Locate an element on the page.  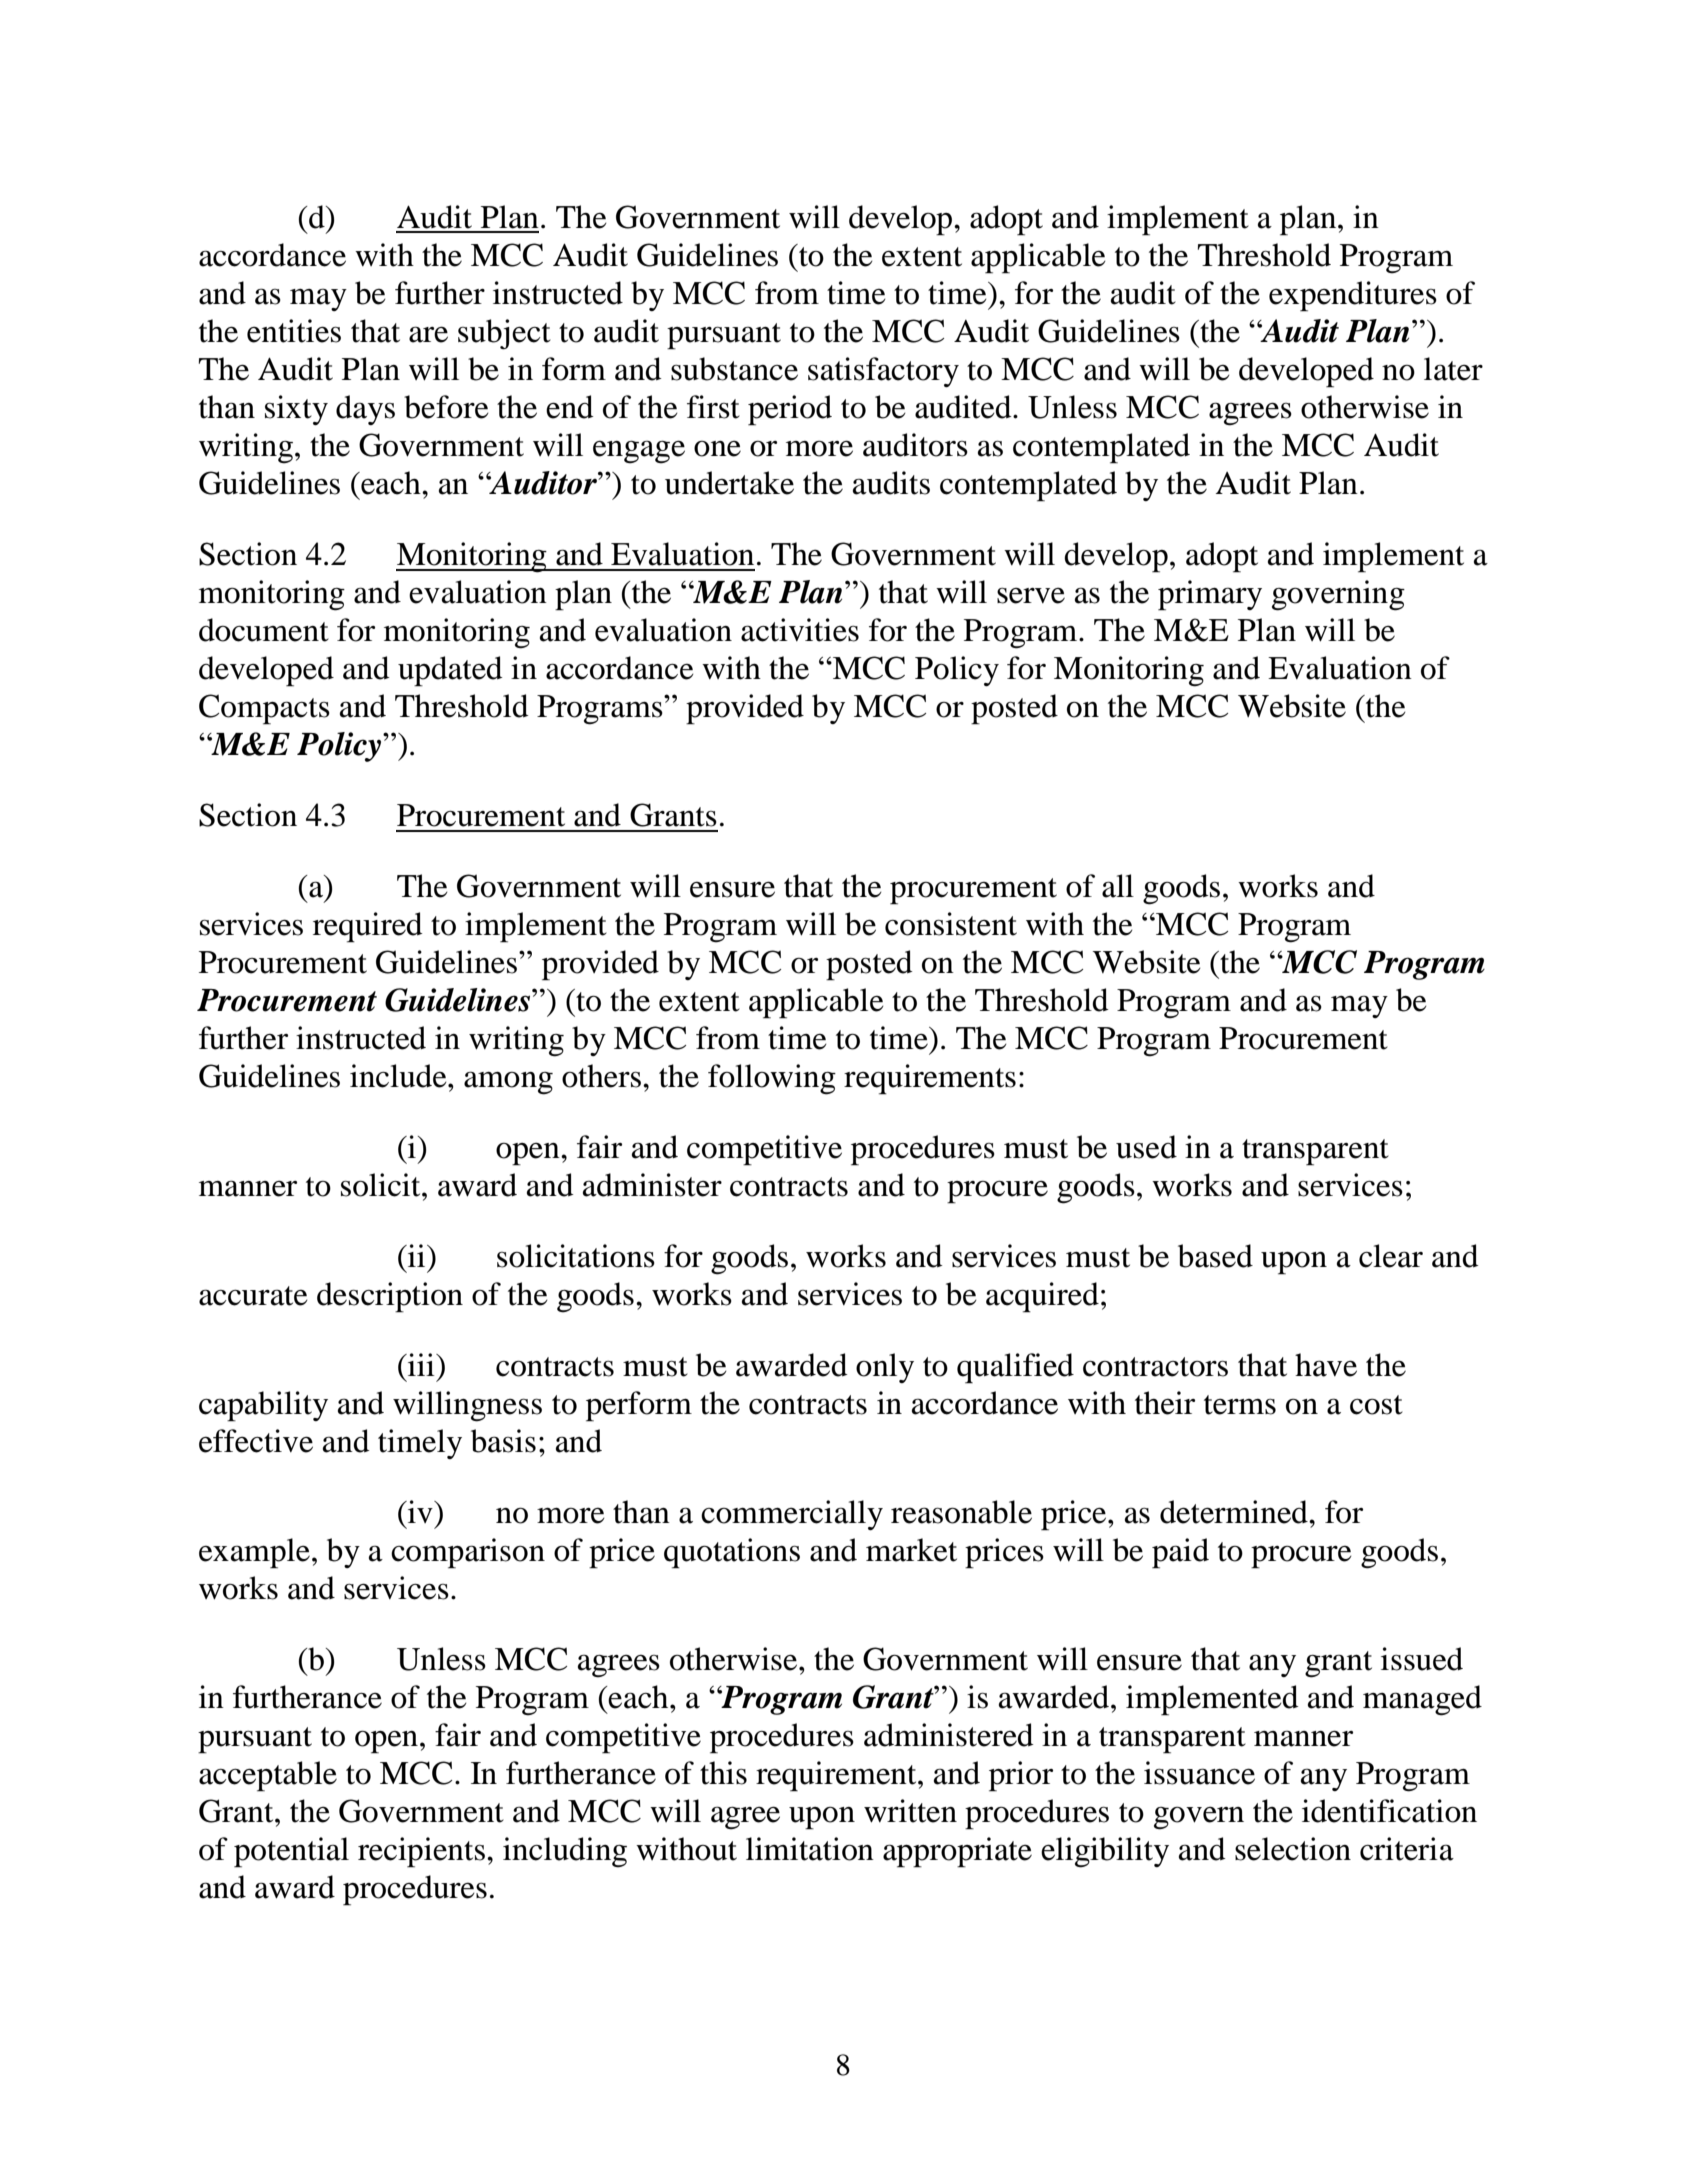
determined is located at coordinates (1235, 1512).
